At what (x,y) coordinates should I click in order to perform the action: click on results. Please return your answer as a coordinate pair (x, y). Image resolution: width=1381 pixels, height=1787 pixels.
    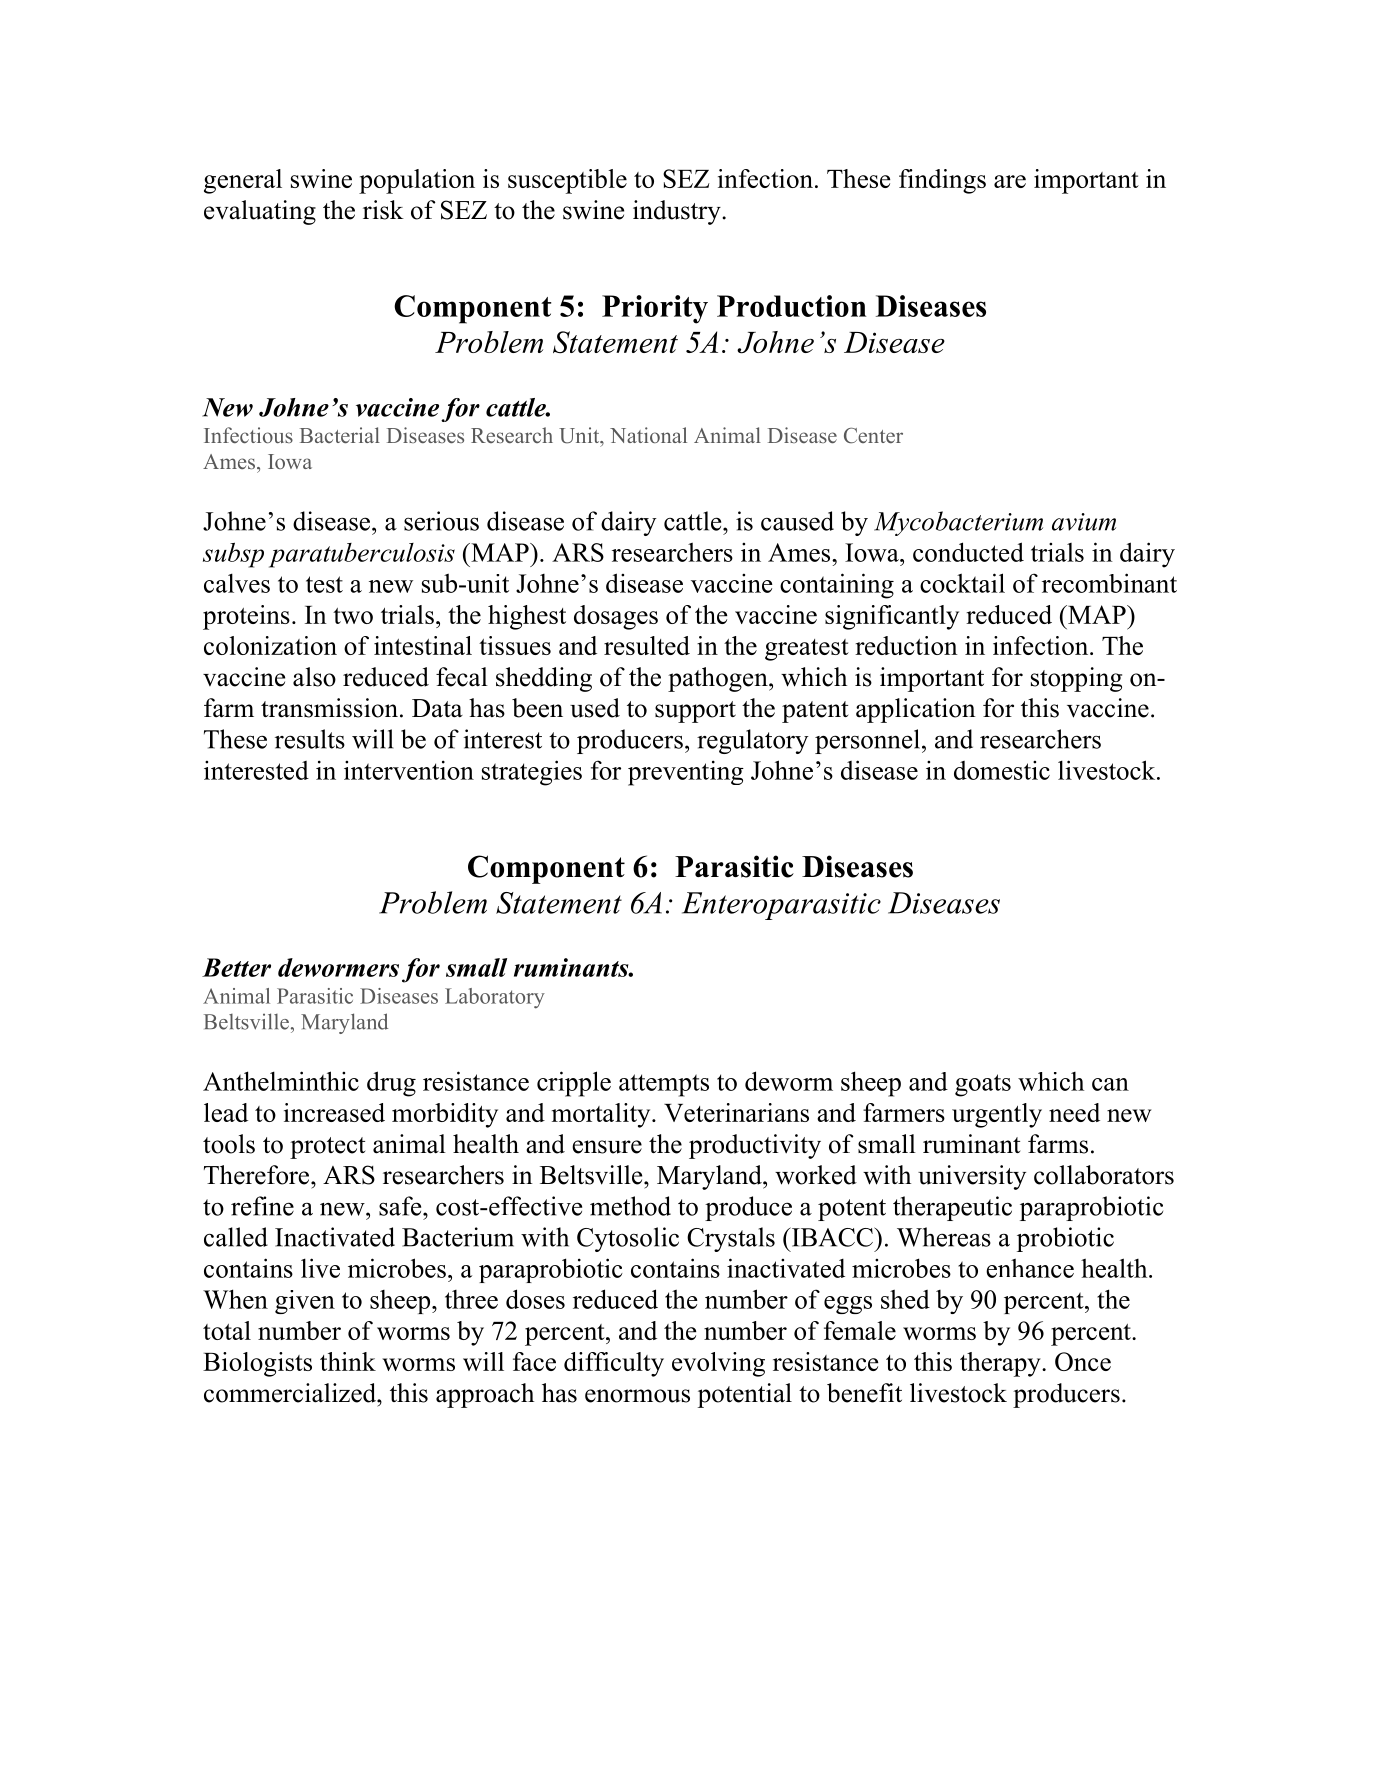
    Looking at the image, I should click on (310, 739).
